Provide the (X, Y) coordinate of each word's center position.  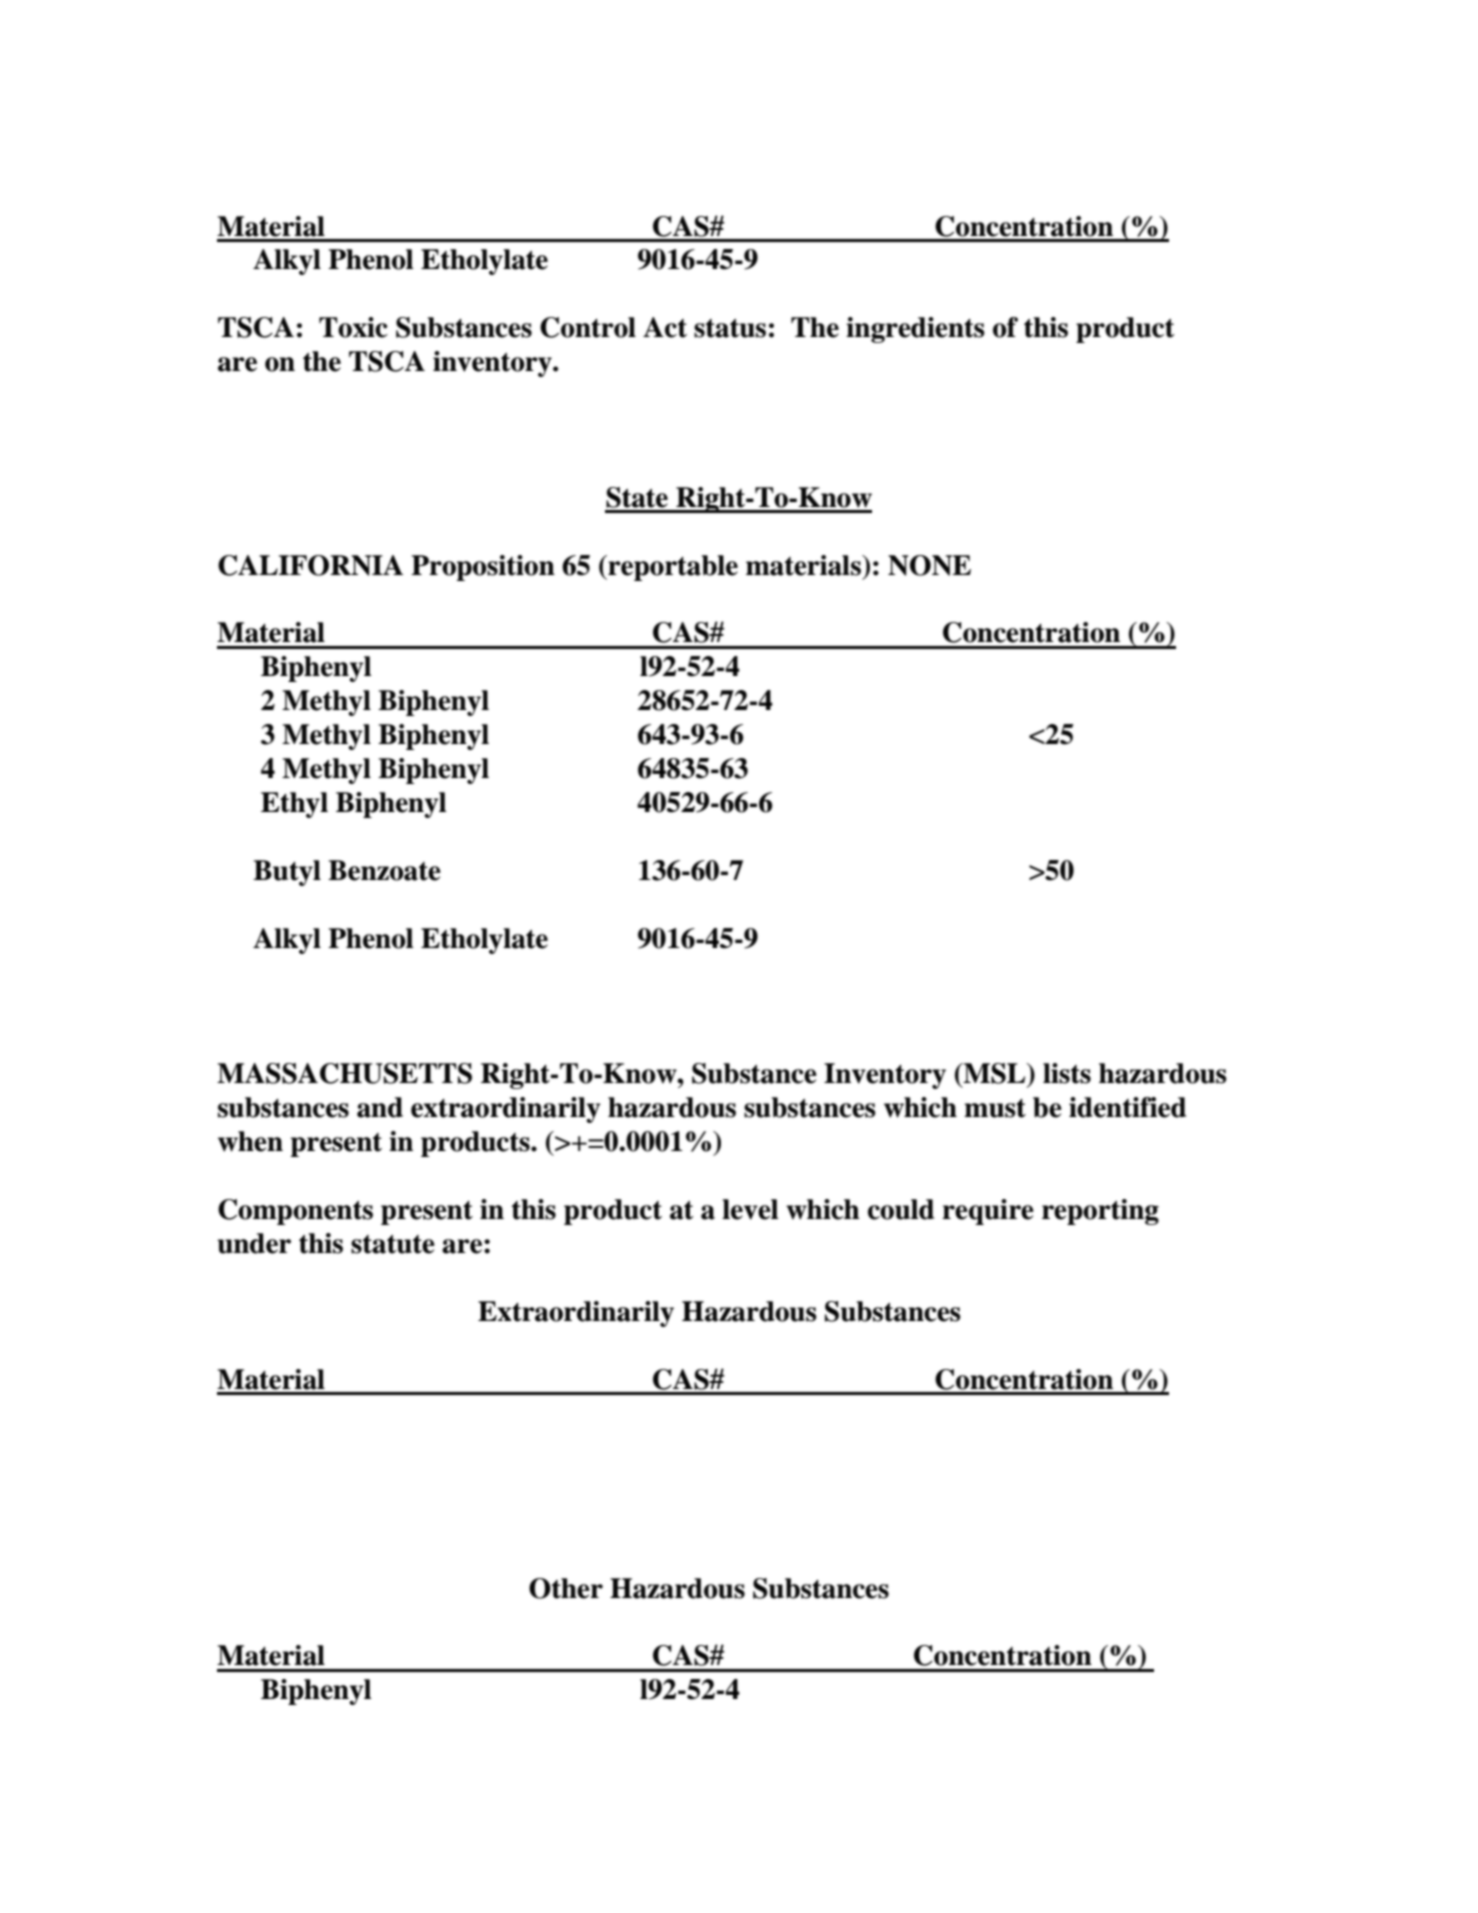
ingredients (915, 330)
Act (665, 327)
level (750, 1209)
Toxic (353, 327)
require (988, 1212)
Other (566, 1588)
